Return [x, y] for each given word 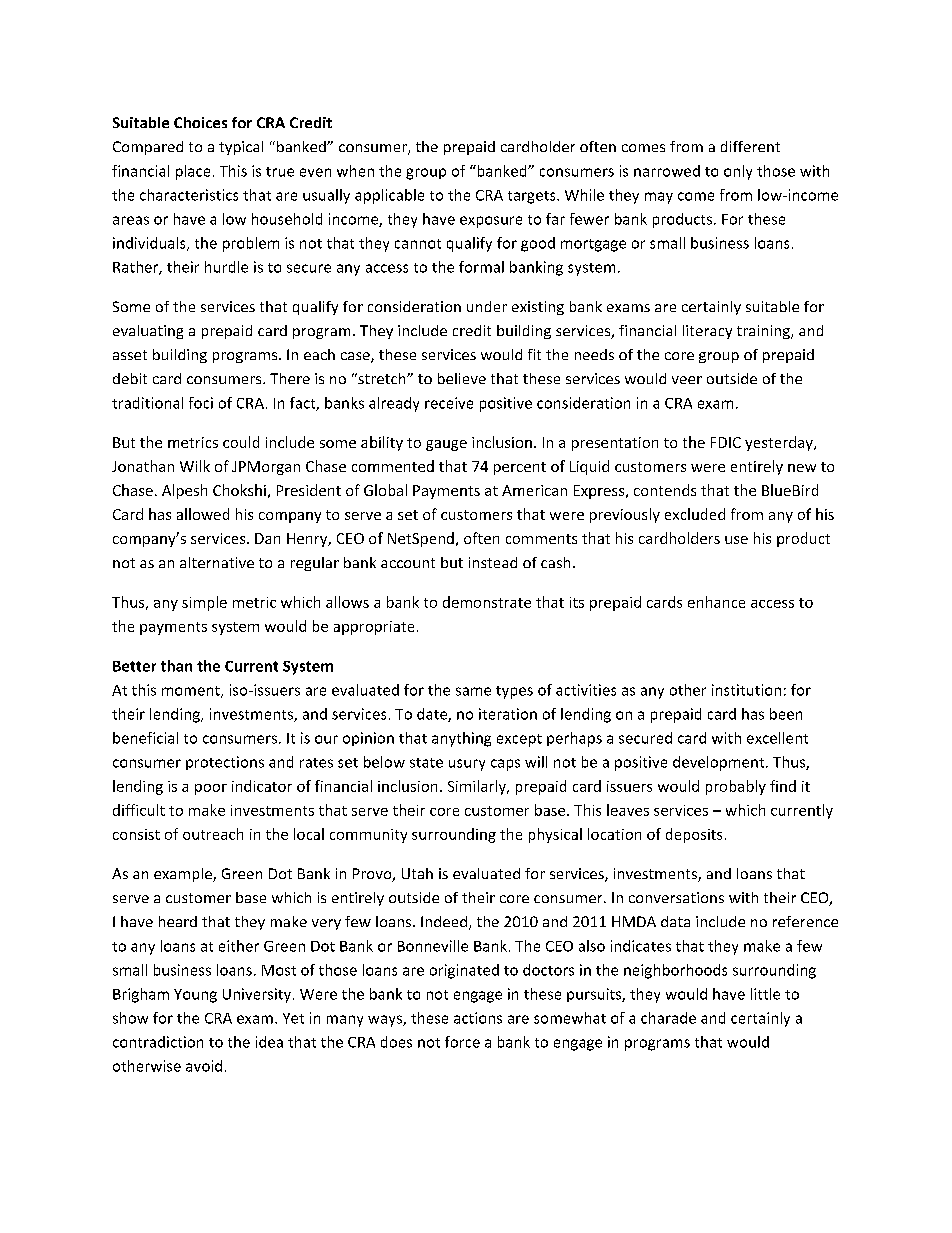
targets [533, 197]
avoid [204, 1066]
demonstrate [487, 602]
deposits [694, 835]
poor [211, 789]
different [750, 146]
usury [467, 765]
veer [687, 380]
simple [204, 603]
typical [241, 148]
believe [462, 378]
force [462, 1042]
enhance [716, 602]
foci [201, 403]
